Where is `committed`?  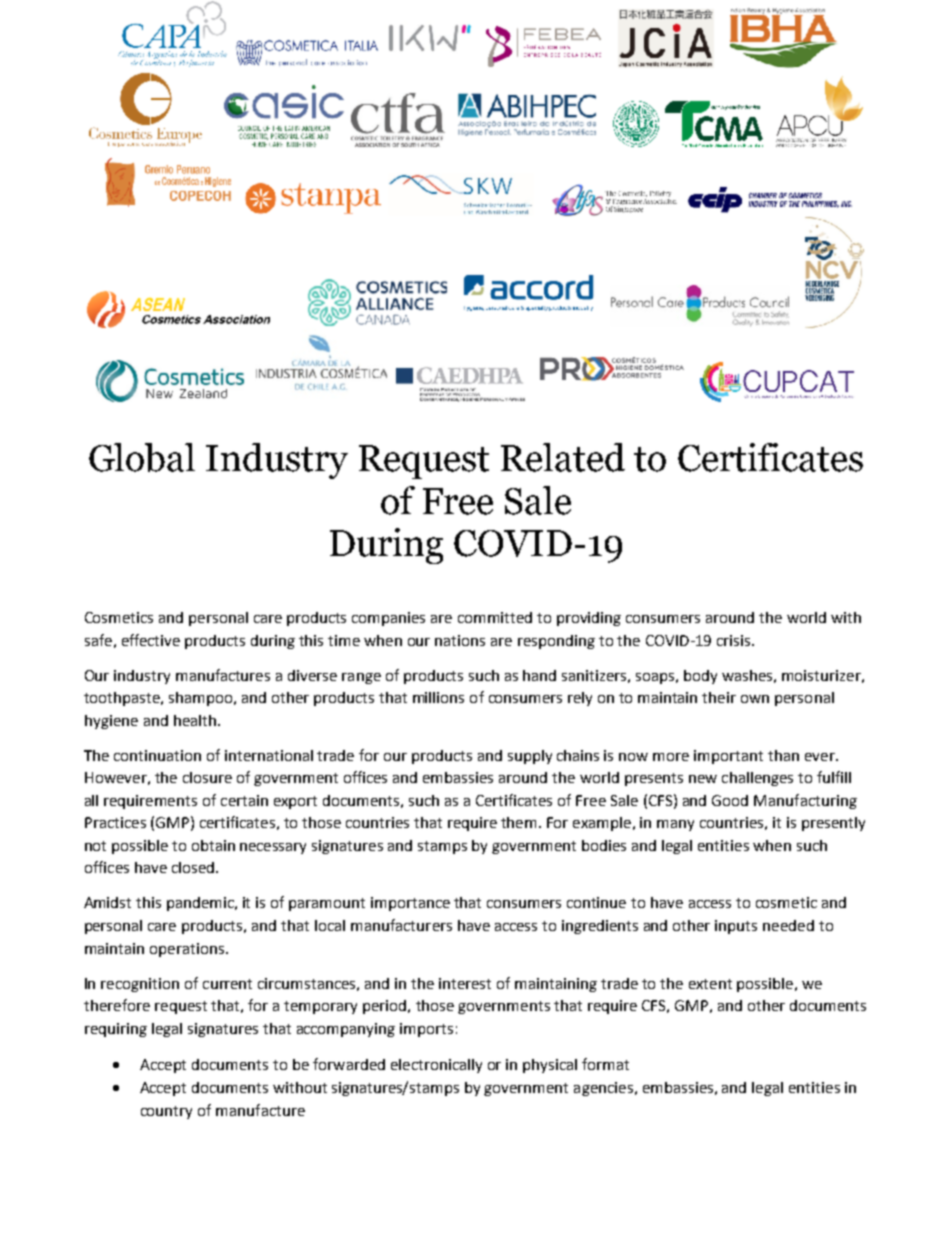
committed is located at coordinates (495, 617).
